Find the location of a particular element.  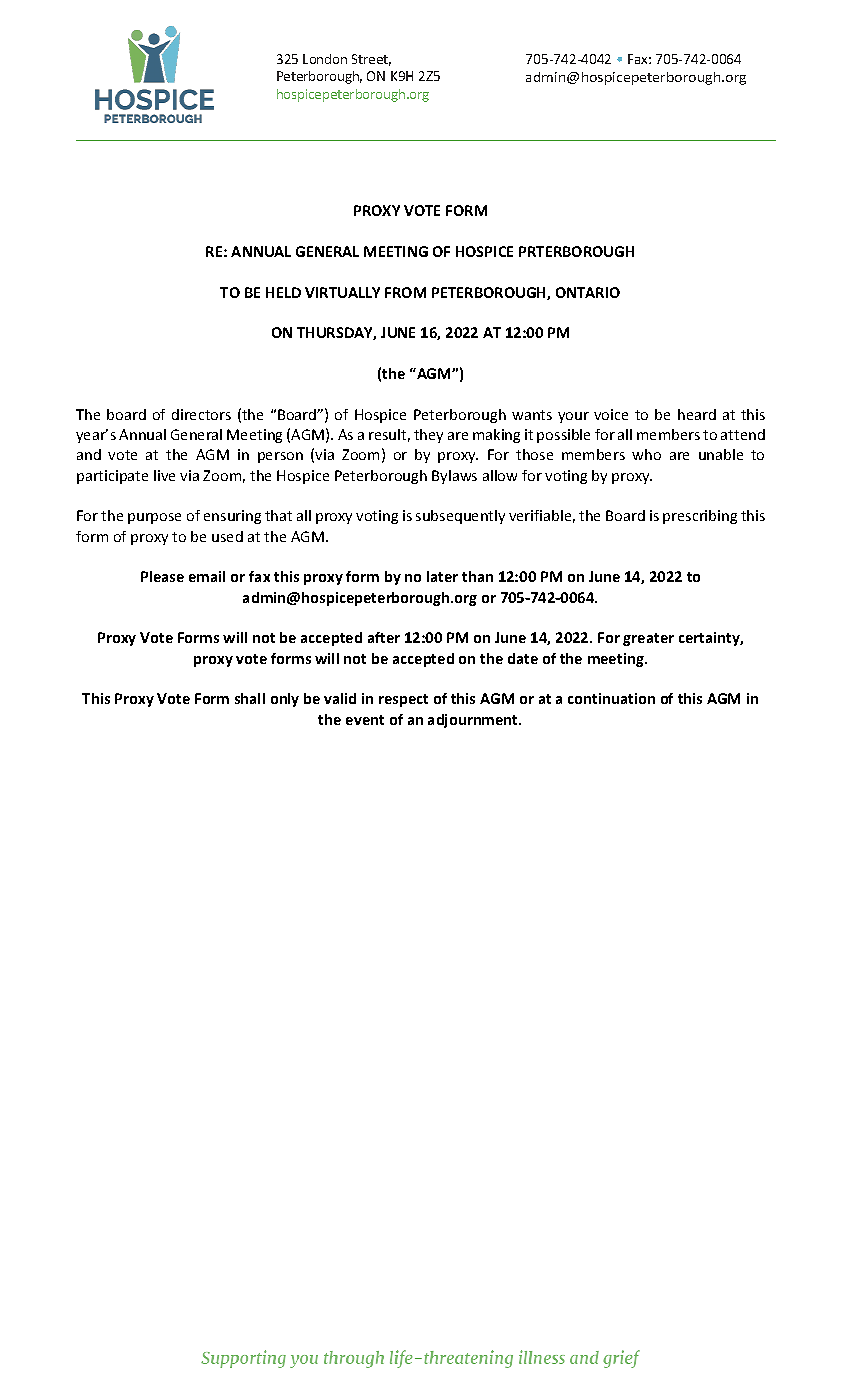

prescribing is located at coordinates (700, 517).
